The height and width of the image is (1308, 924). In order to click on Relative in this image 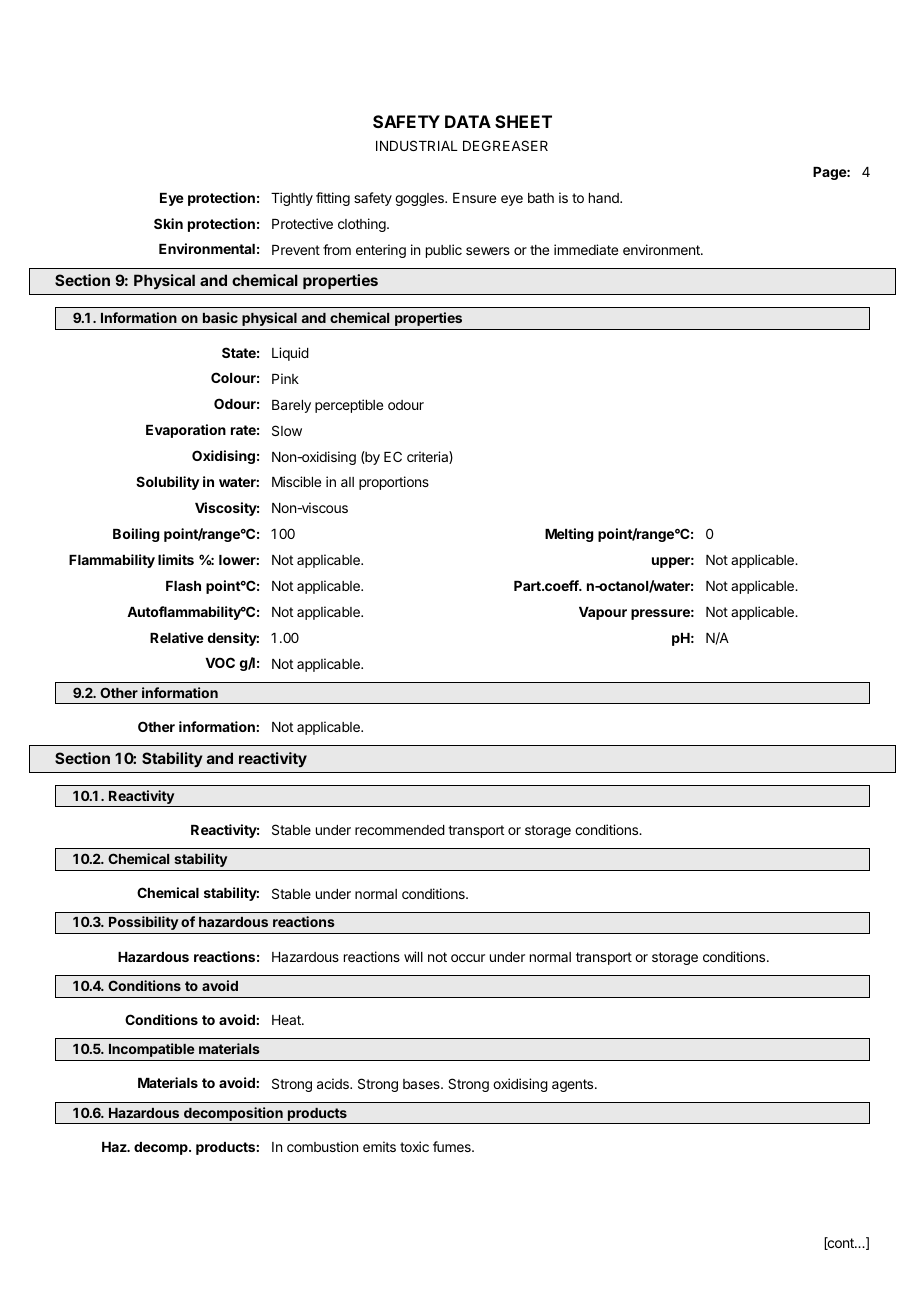, I will do `click(177, 637)`.
